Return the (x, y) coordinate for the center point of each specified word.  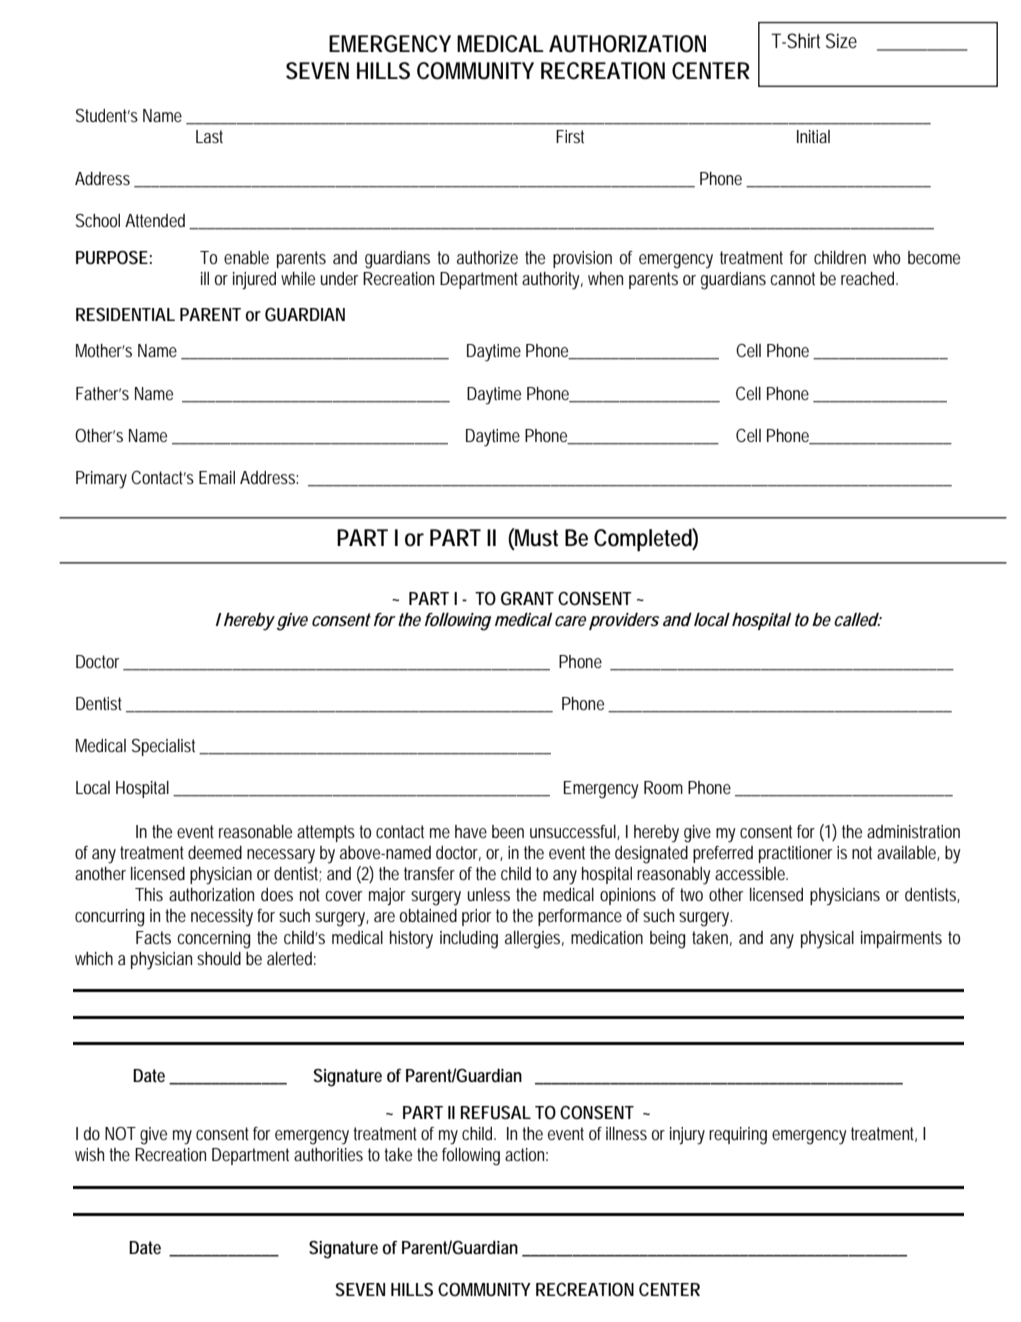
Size (841, 40)
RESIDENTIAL (125, 314)
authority (552, 281)
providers (624, 621)
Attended (157, 221)
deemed (215, 852)
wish (89, 1154)
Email (217, 477)
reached (869, 278)
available (908, 853)
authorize (487, 257)
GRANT (527, 598)
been (508, 831)
